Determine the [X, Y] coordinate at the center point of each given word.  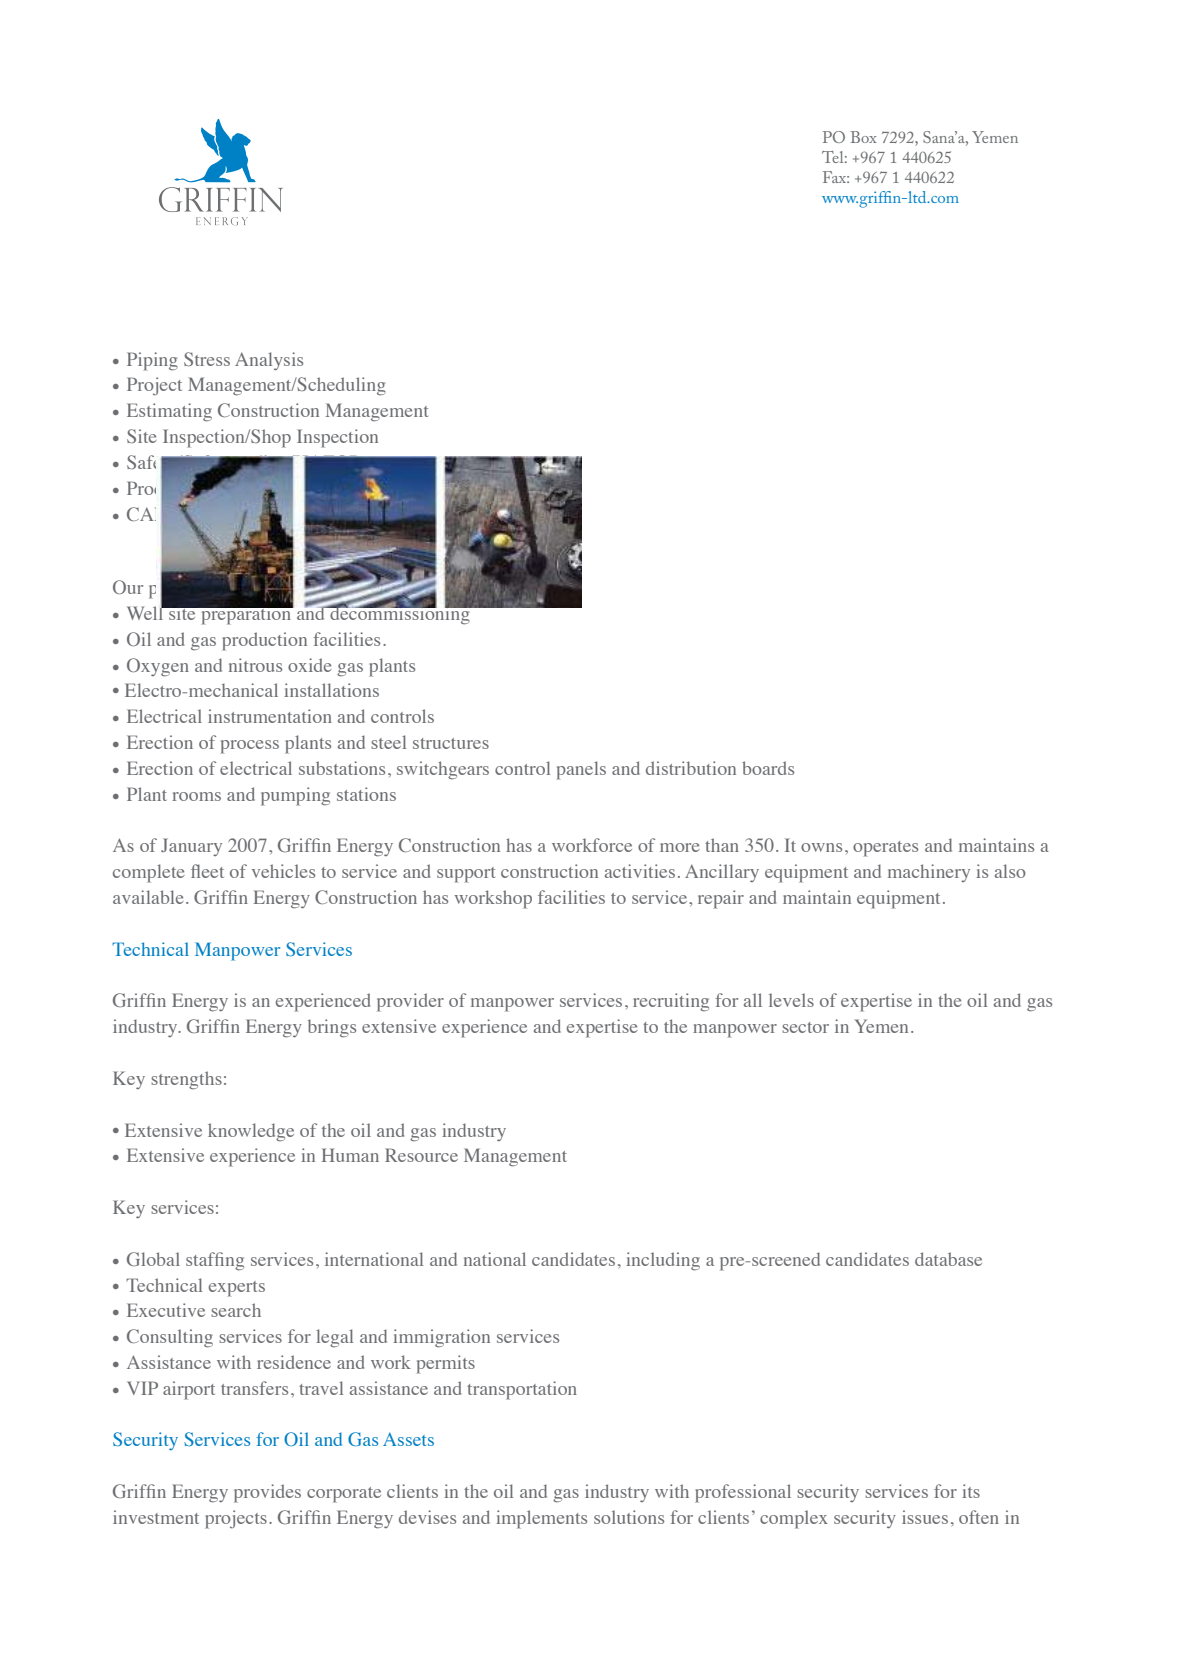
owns [821, 847]
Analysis [269, 361]
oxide [310, 665]
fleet [207, 871]
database [948, 1259]
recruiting [671, 1002]
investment [156, 1517]
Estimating [169, 412]
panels [581, 770]
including [663, 1261]
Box [863, 137]
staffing [215, 1261]
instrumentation [270, 716]
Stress [207, 359]
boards [768, 768]
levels [791, 1000]
